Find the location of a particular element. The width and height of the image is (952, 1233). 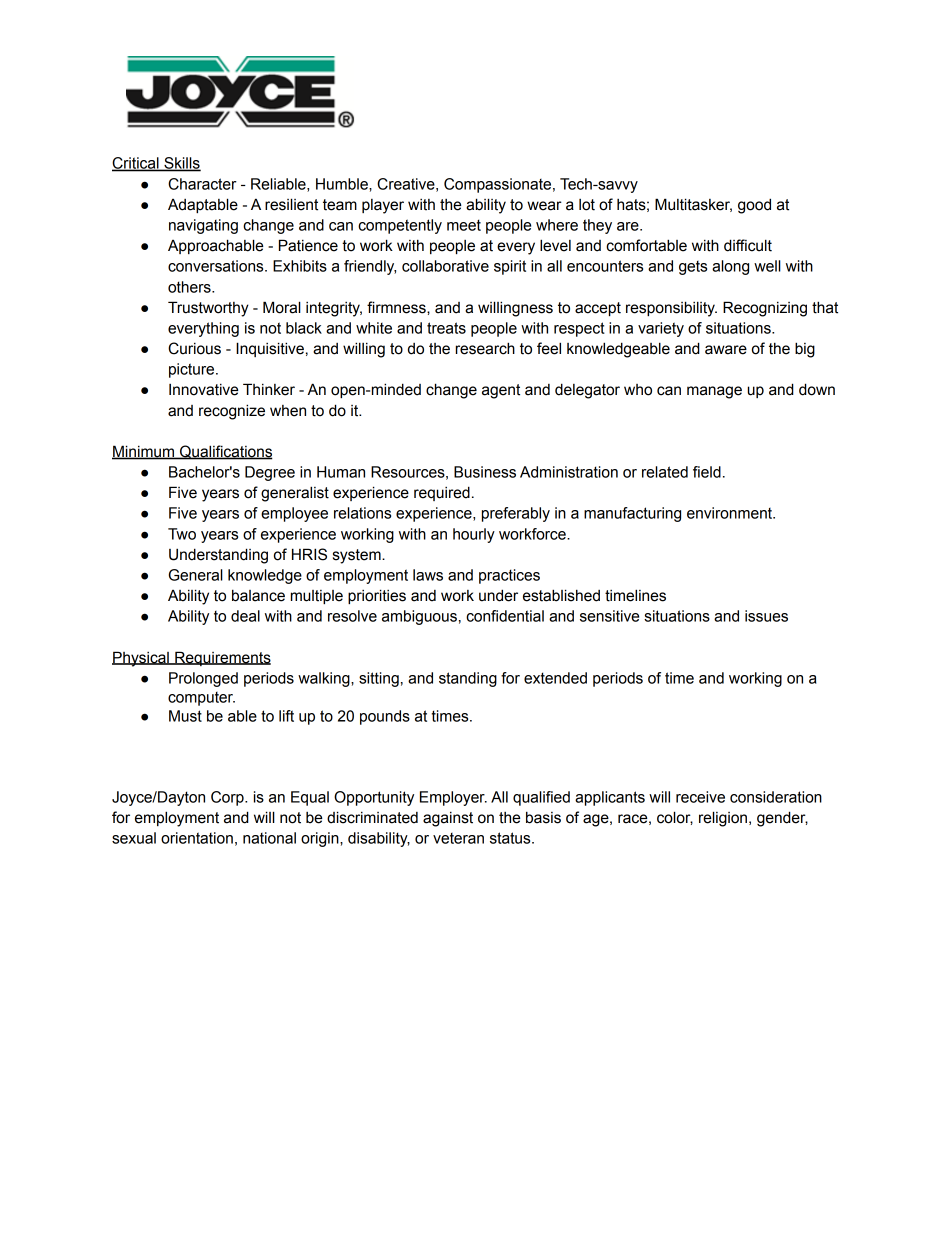

issues is located at coordinates (766, 616).
